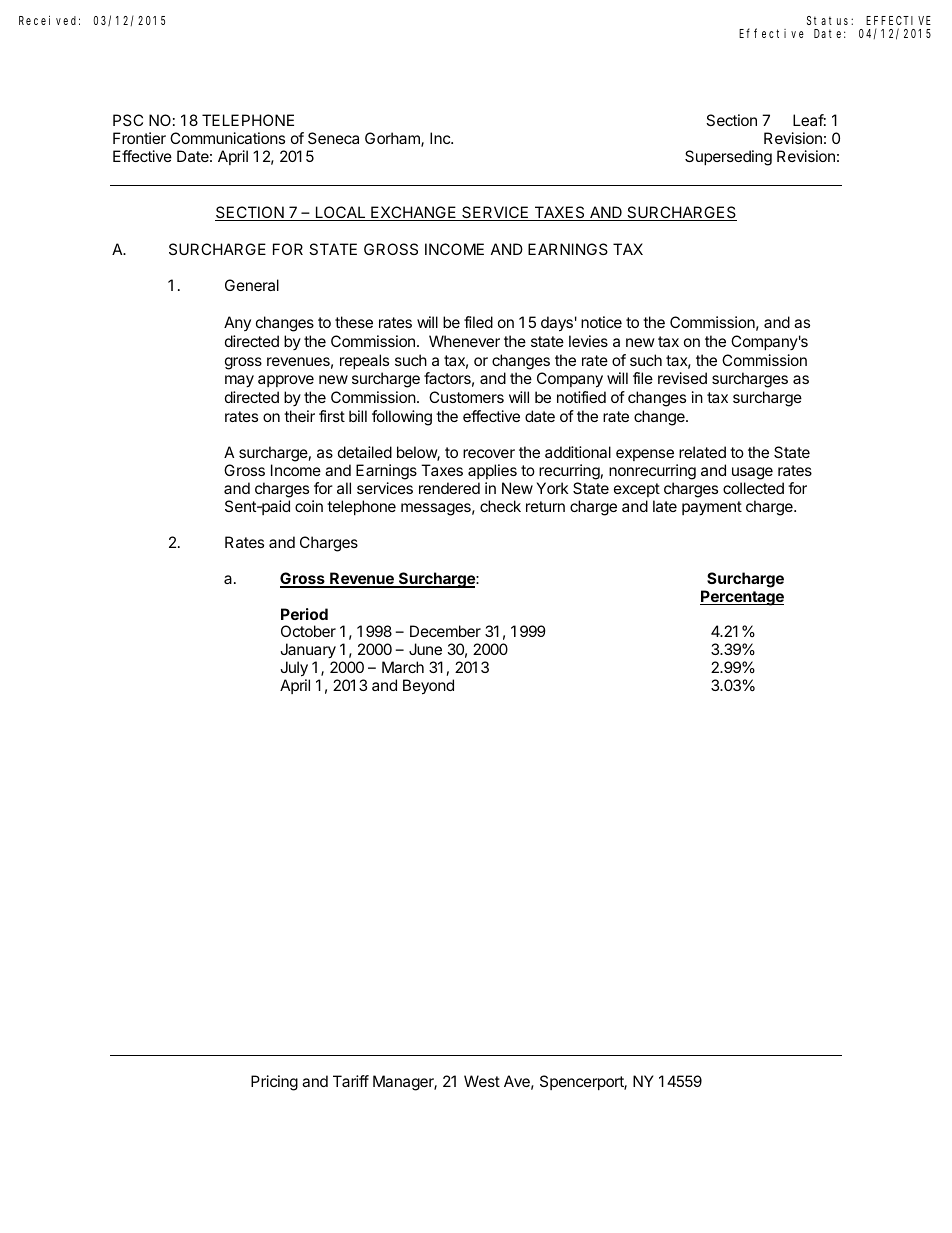 The width and height of the screenshot is (952, 1233). I want to click on Communications, so click(227, 138).
